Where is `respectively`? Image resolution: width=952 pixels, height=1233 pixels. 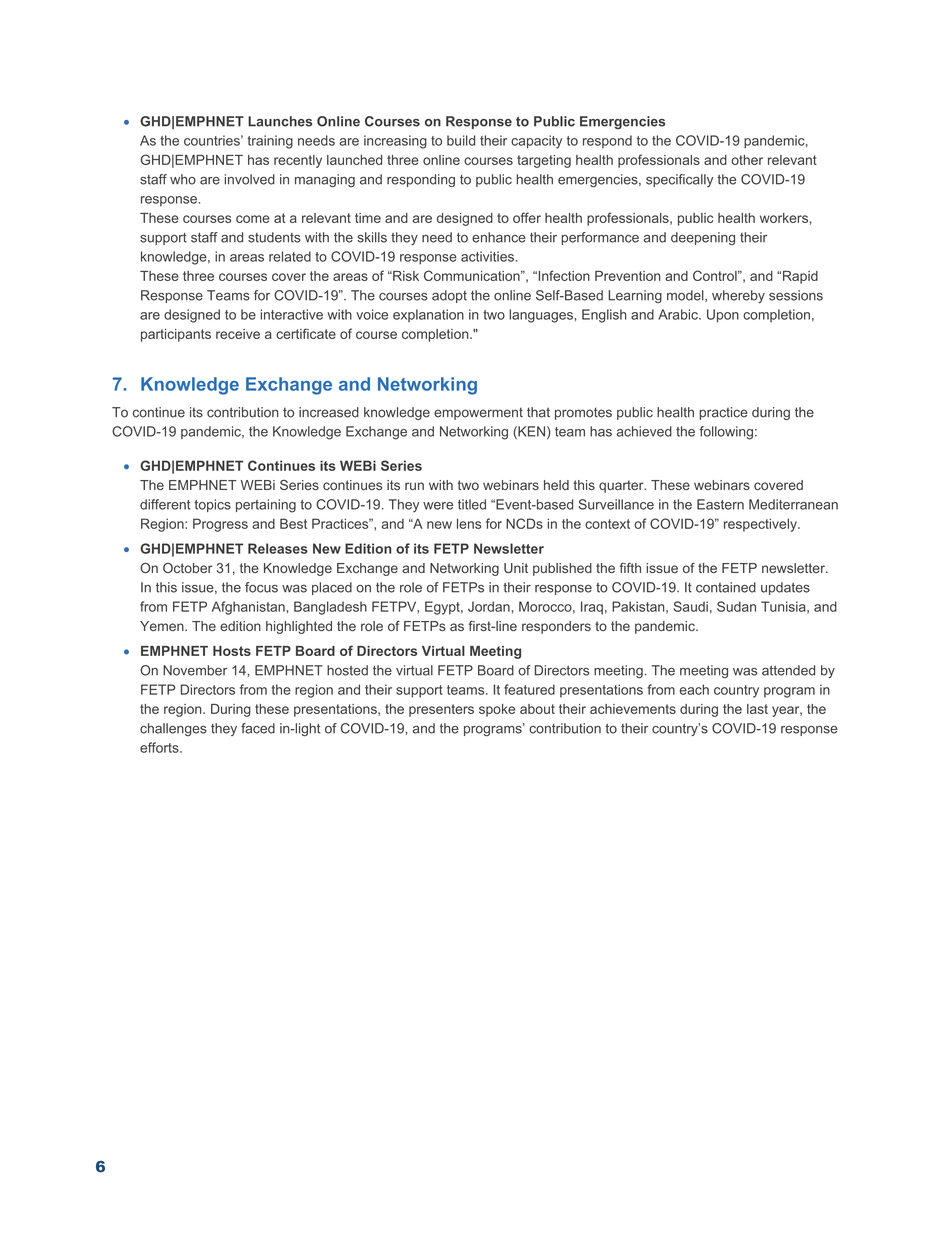
respectively is located at coordinates (761, 525).
